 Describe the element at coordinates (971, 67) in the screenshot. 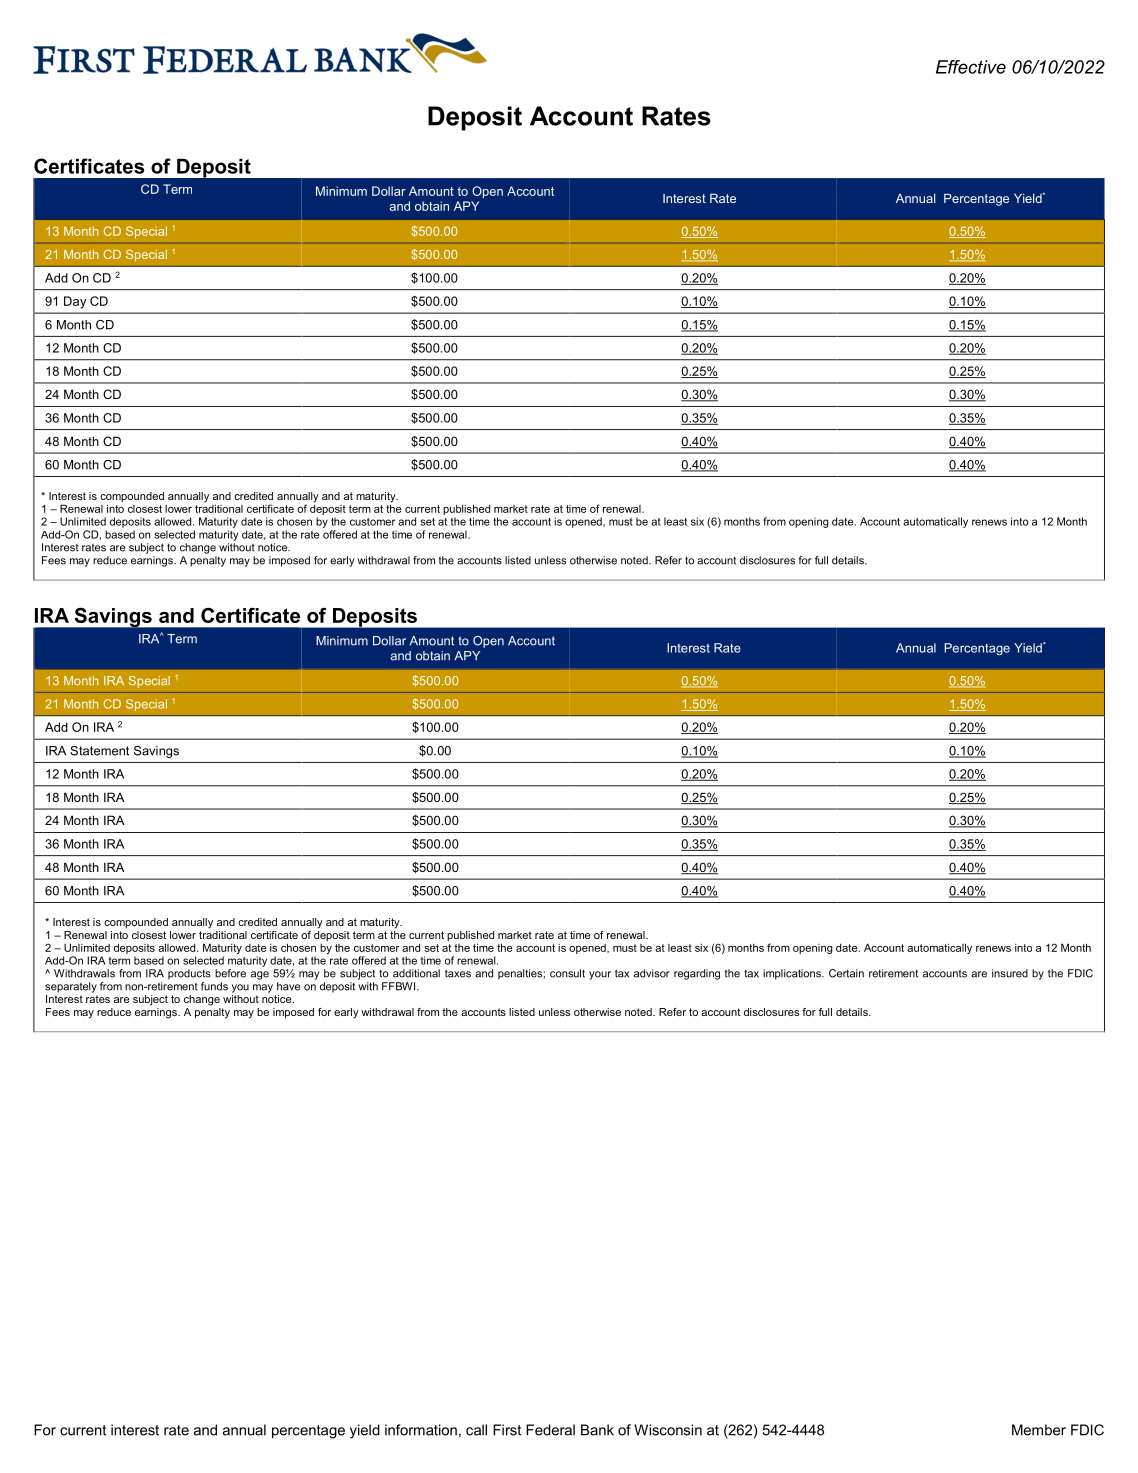

I see `Effective` at that location.
